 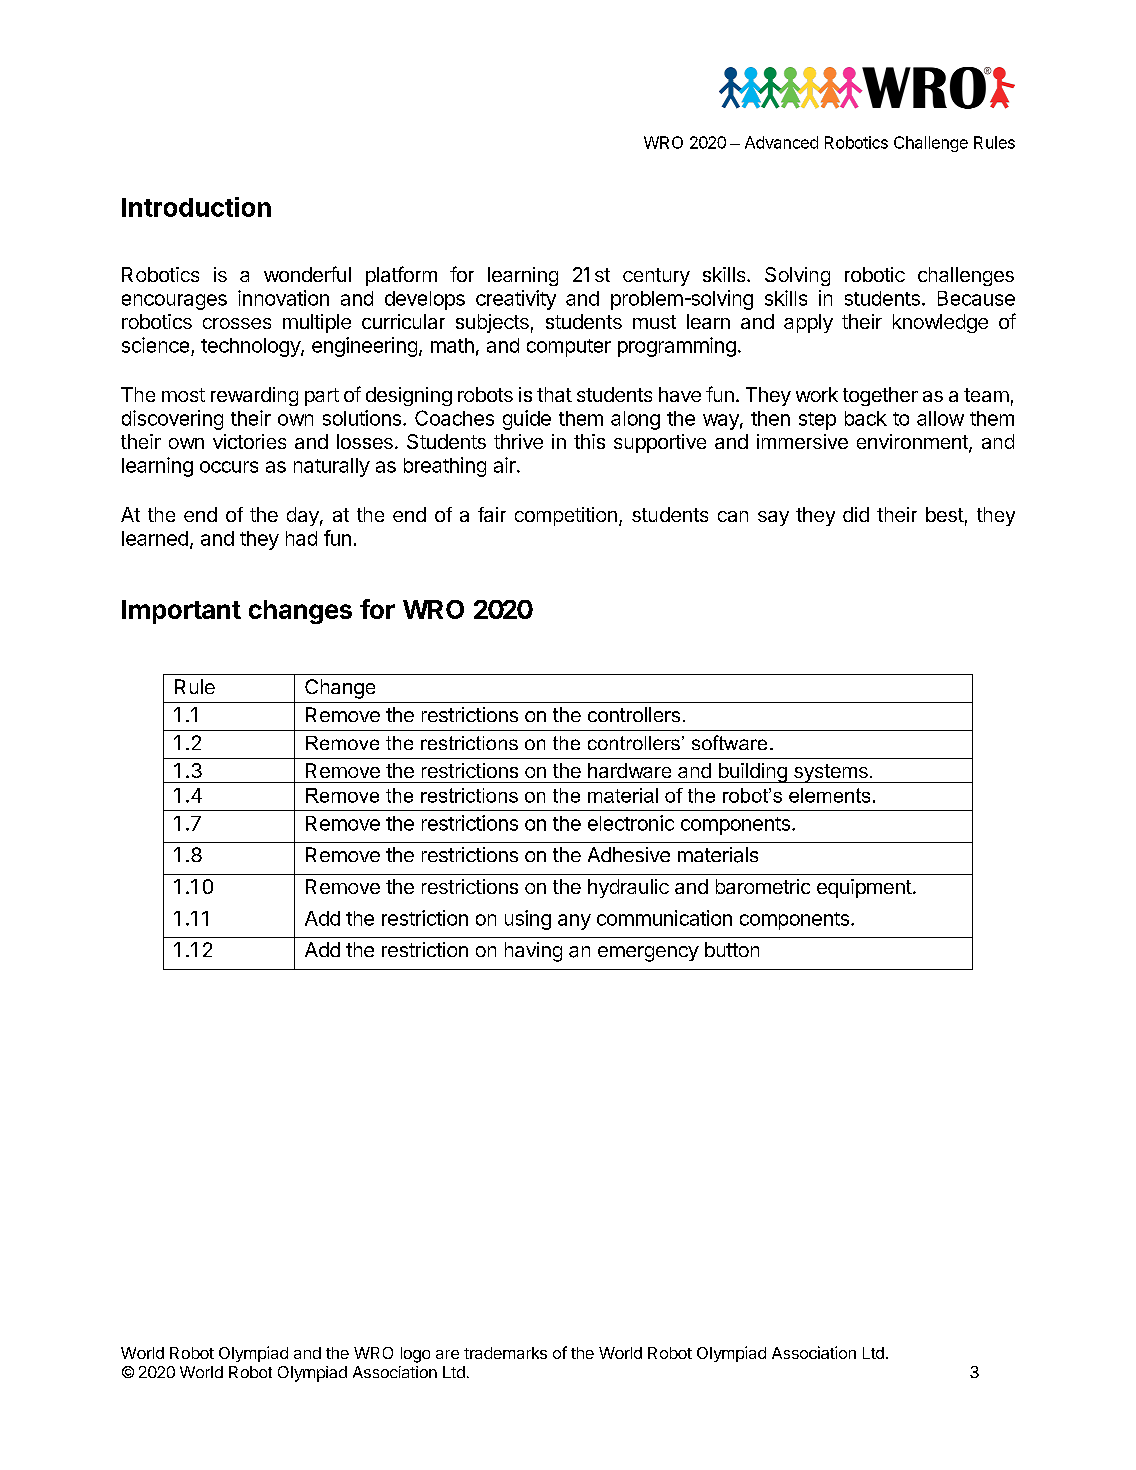 I want to click on logo, so click(x=415, y=1355).
